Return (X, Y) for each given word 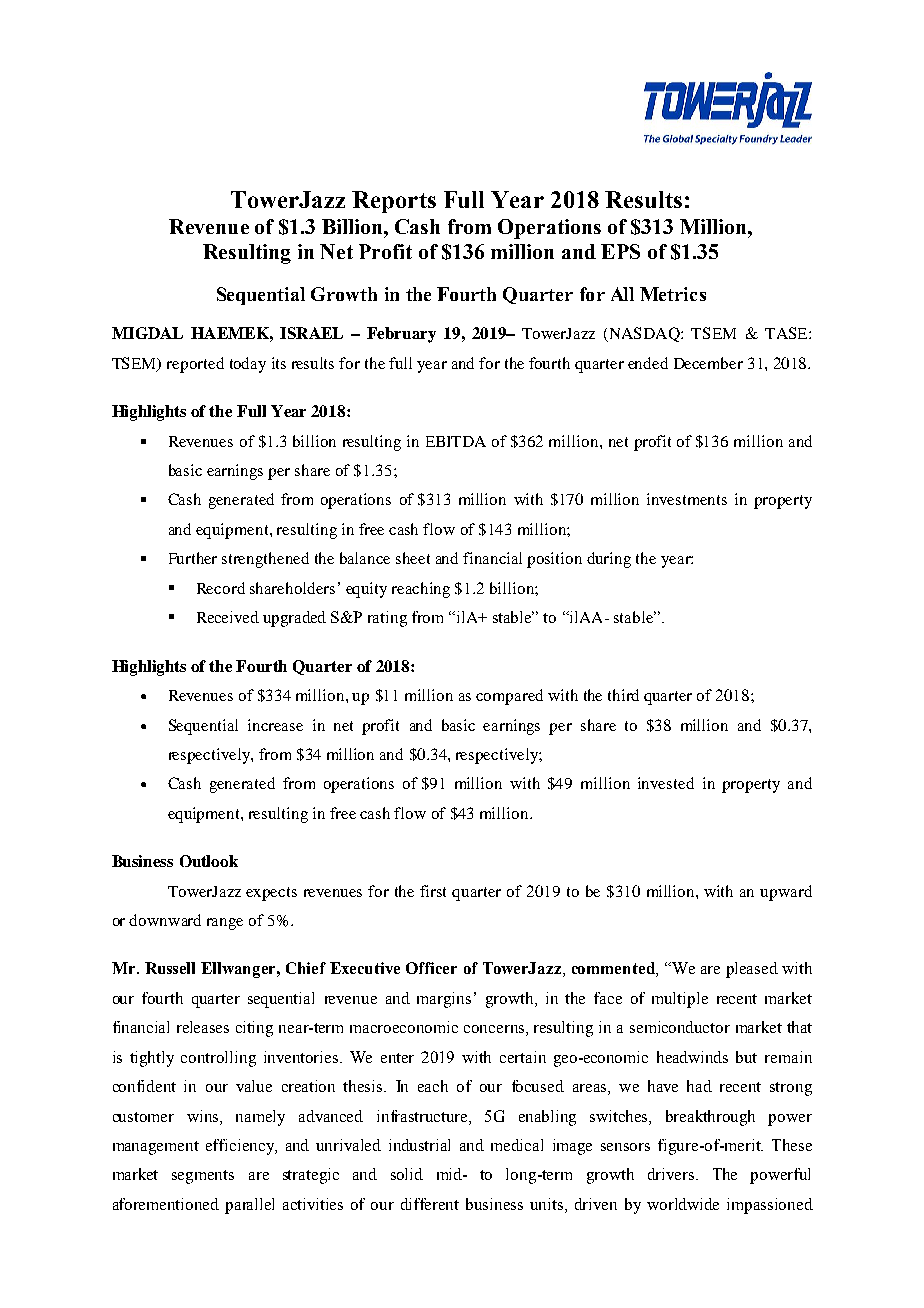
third (623, 695)
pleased (752, 970)
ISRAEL (311, 333)
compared (509, 697)
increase (275, 725)
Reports (394, 202)
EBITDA (456, 441)
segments (203, 1177)
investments (687, 499)
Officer (431, 968)
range (225, 924)
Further (193, 558)
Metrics (673, 294)
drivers (672, 1174)
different (430, 1204)
